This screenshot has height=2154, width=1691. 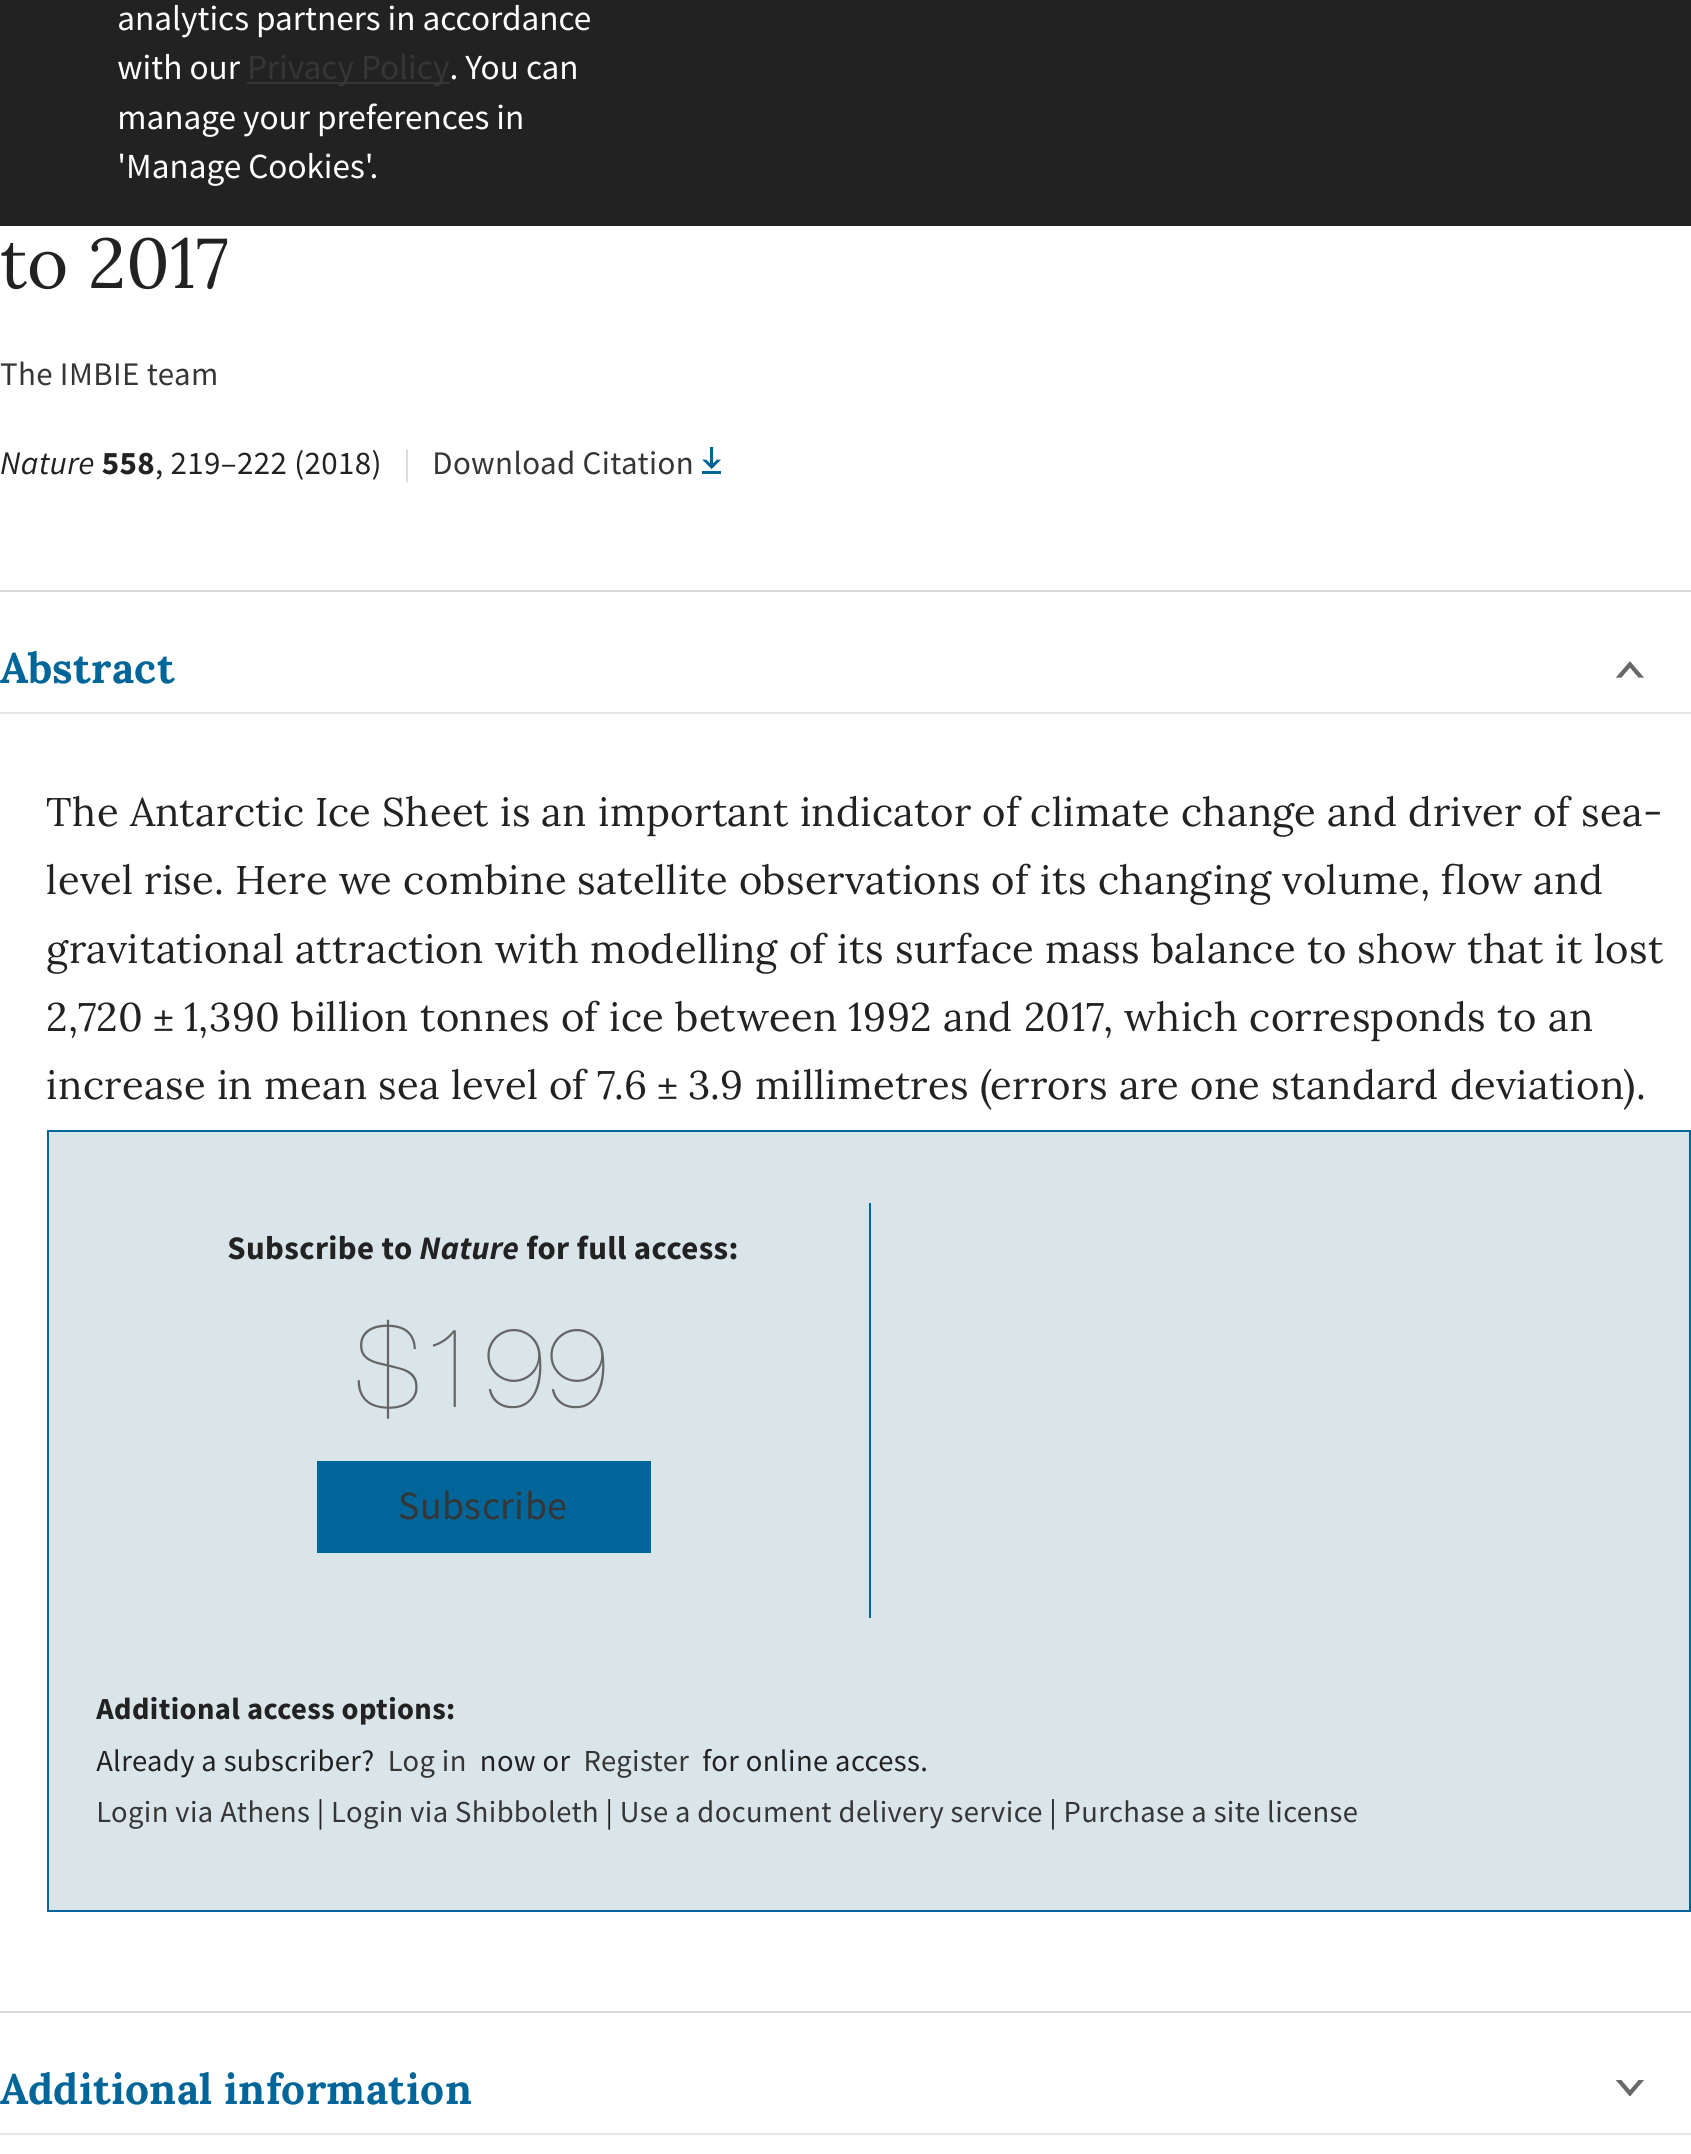 What do you see at coordinates (348, 2088) in the screenshot?
I see `information` at bounding box center [348, 2088].
